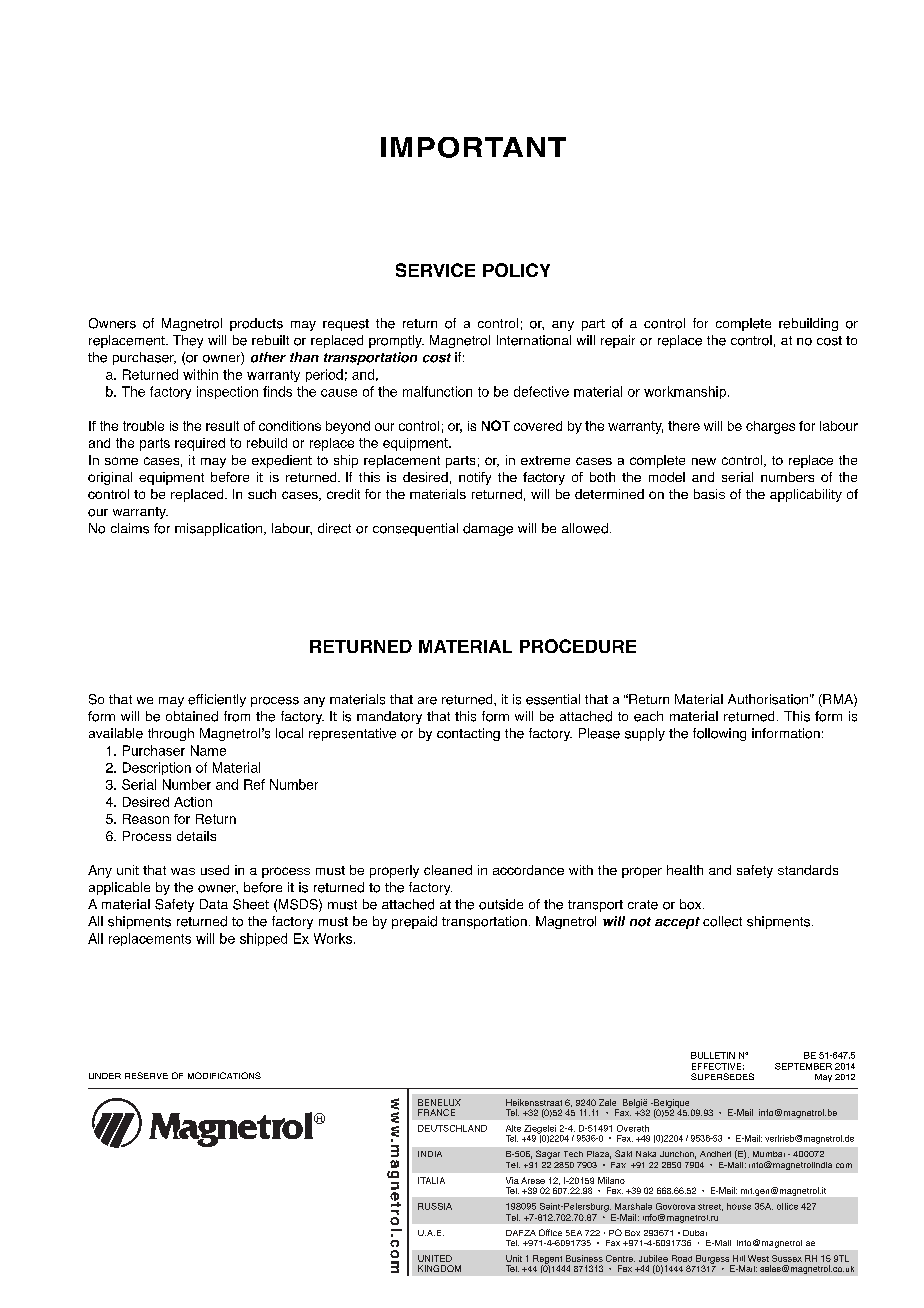 The image size is (924, 1308). I want to click on street, so click(710, 1207).
